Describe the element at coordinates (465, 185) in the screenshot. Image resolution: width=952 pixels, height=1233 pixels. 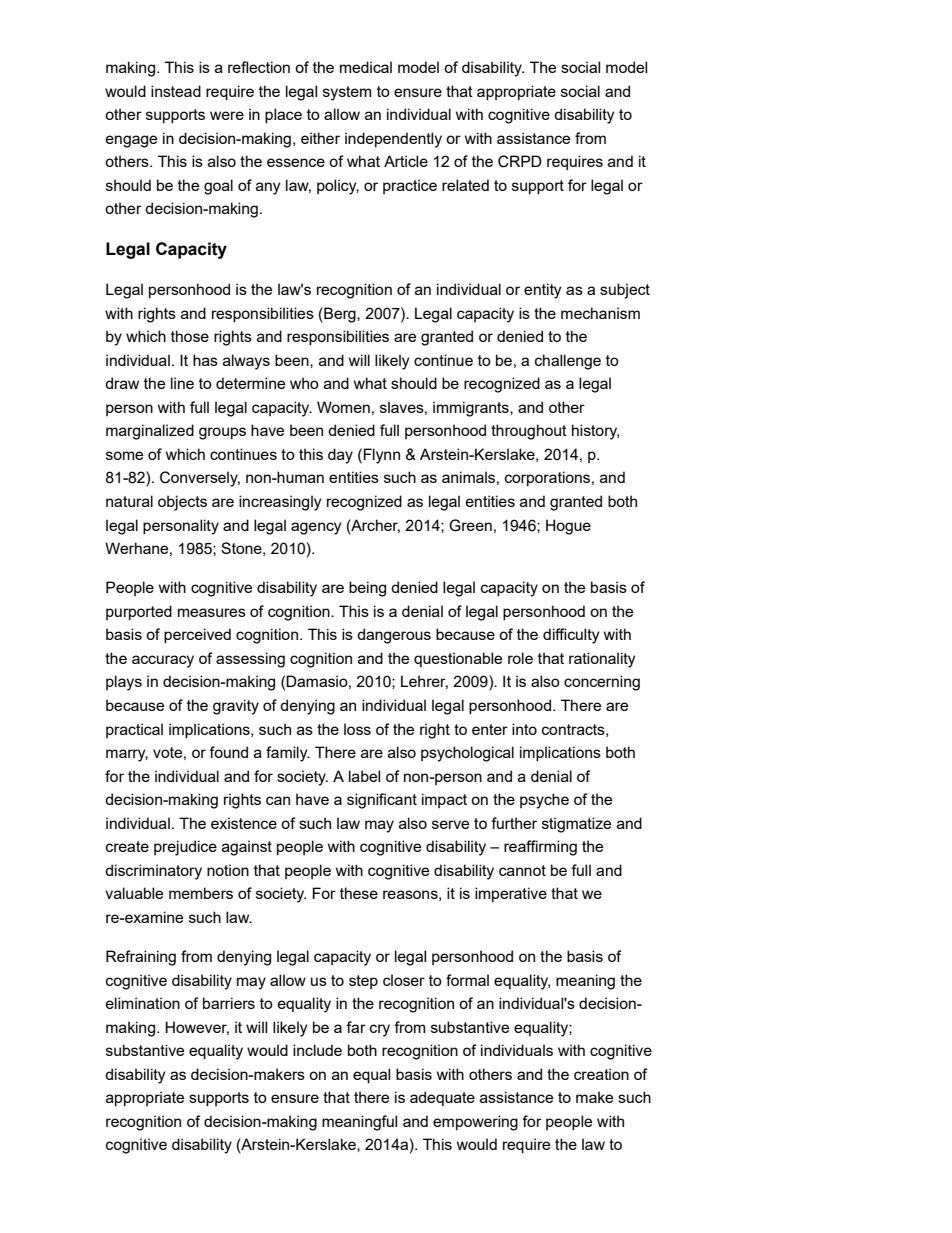
I see `related` at that location.
